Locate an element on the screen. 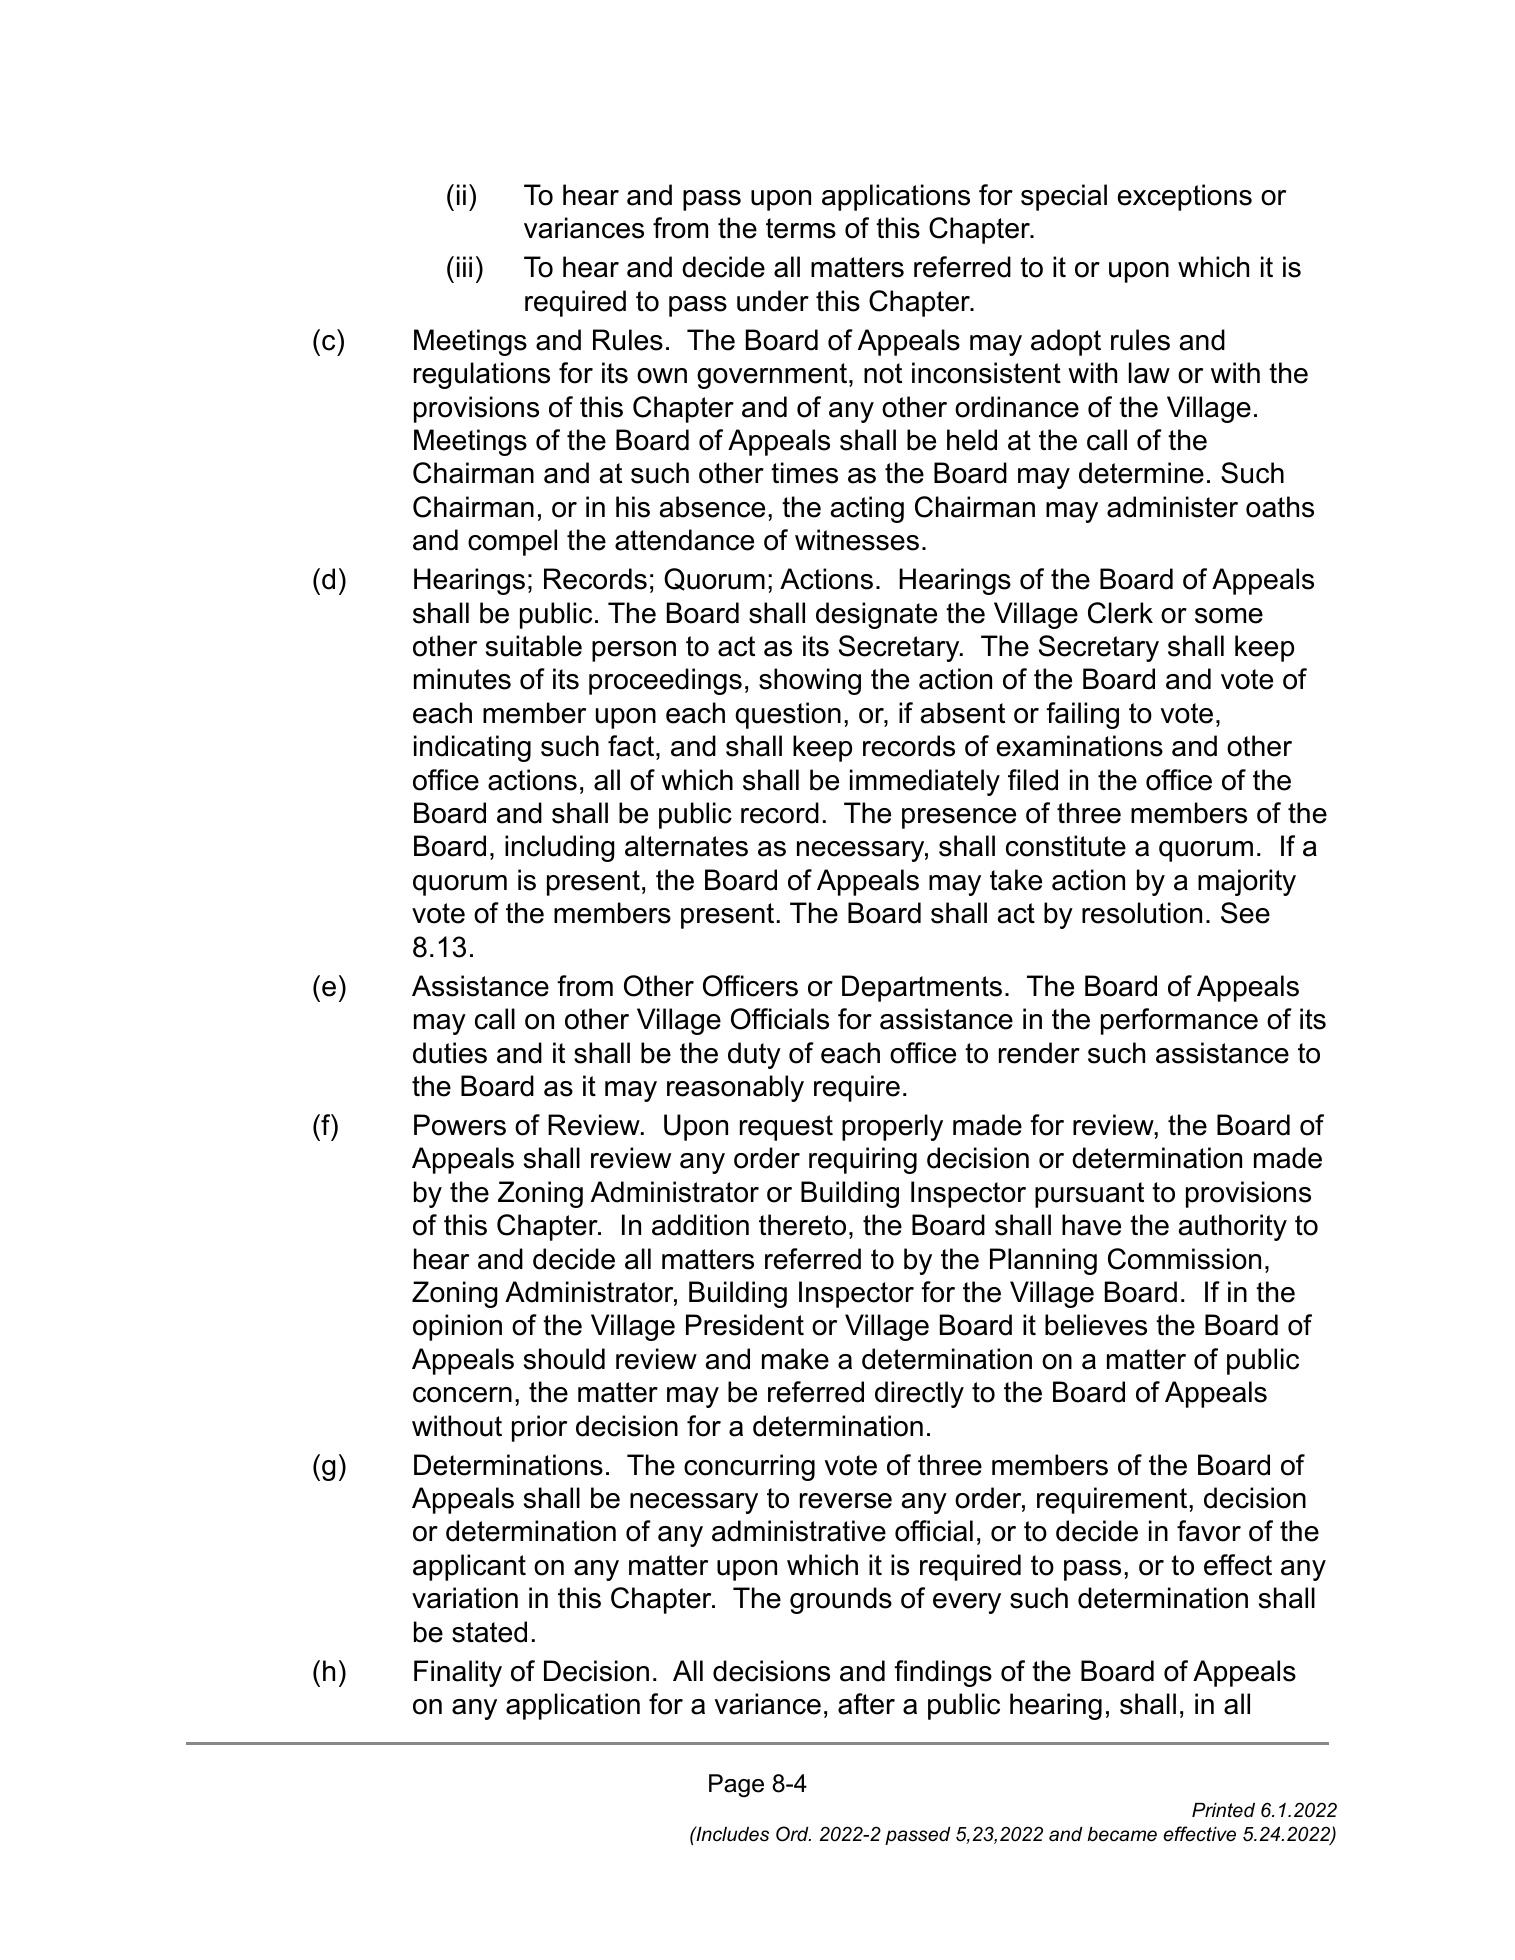 This screenshot has height=1960, width=1515. immediately is located at coordinates (925, 782).
